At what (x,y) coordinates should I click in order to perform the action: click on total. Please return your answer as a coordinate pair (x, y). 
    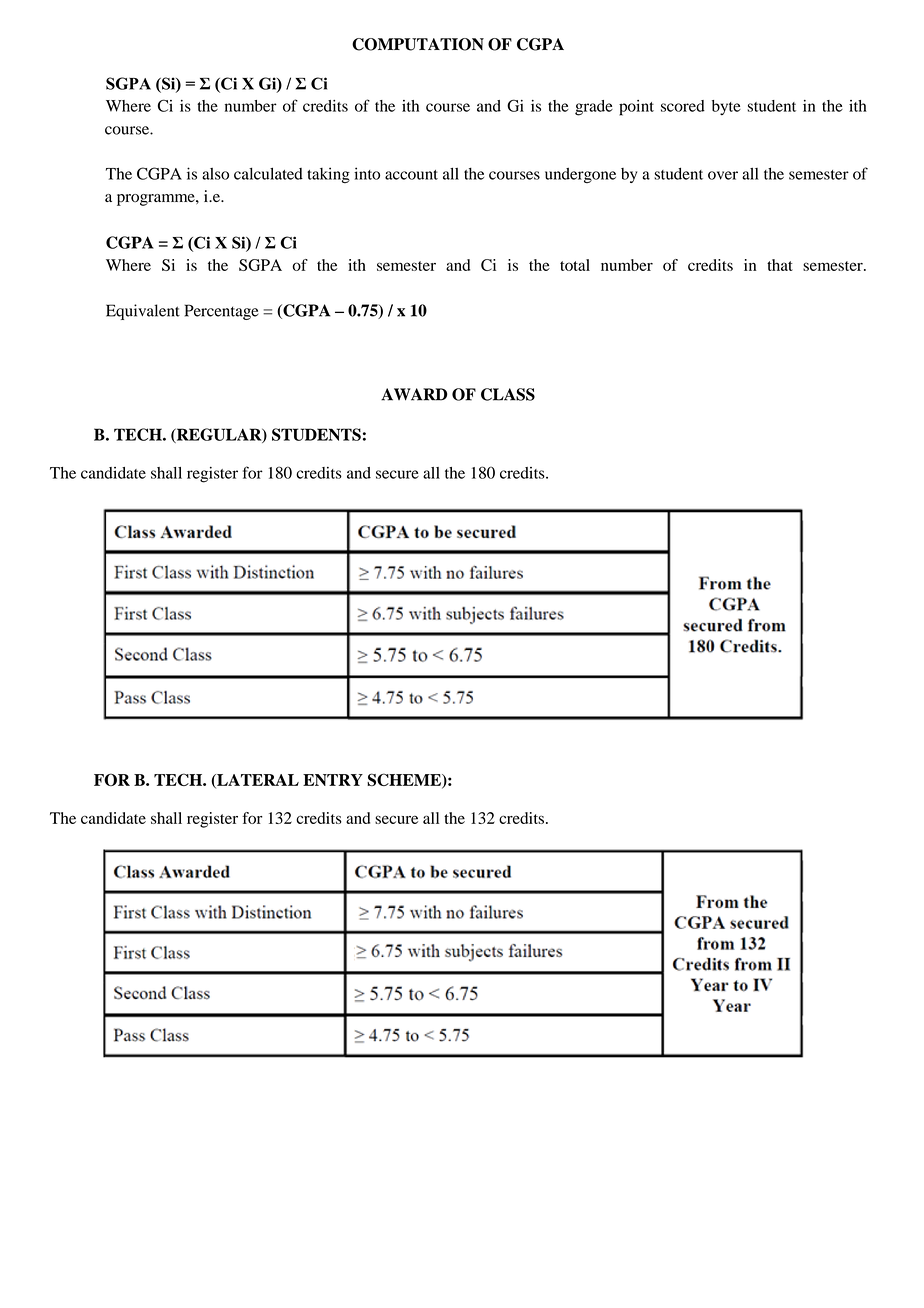
    Looking at the image, I should click on (575, 265).
